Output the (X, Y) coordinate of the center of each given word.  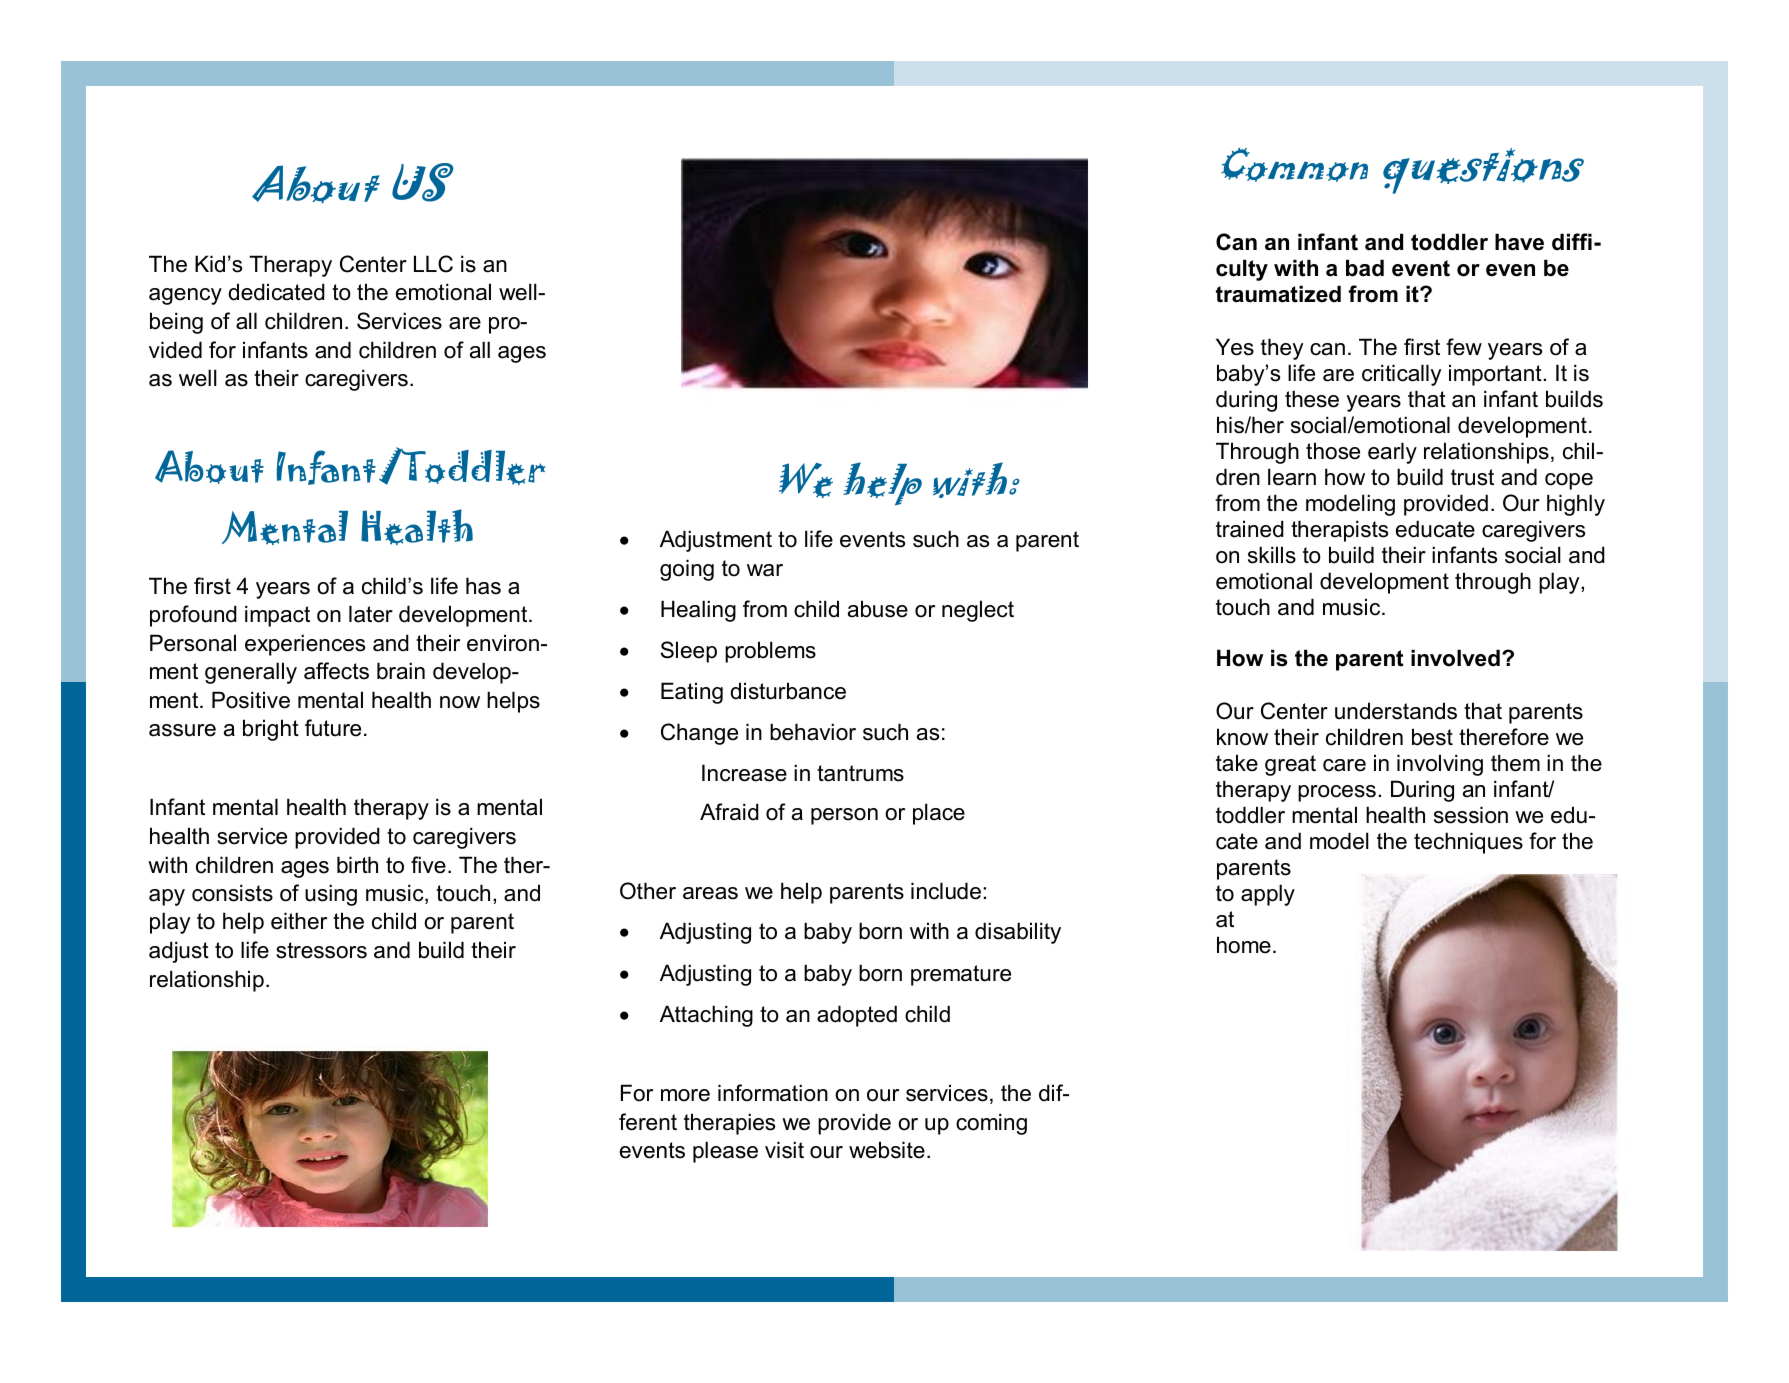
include (946, 891)
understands (1396, 711)
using (331, 895)
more (685, 1095)
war (765, 570)
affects (336, 671)
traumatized (1278, 294)
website (887, 1150)
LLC (433, 264)
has (483, 586)
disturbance (788, 691)
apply (1268, 895)
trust (1472, 477)
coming (991, 1124)
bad (1365, 268)
